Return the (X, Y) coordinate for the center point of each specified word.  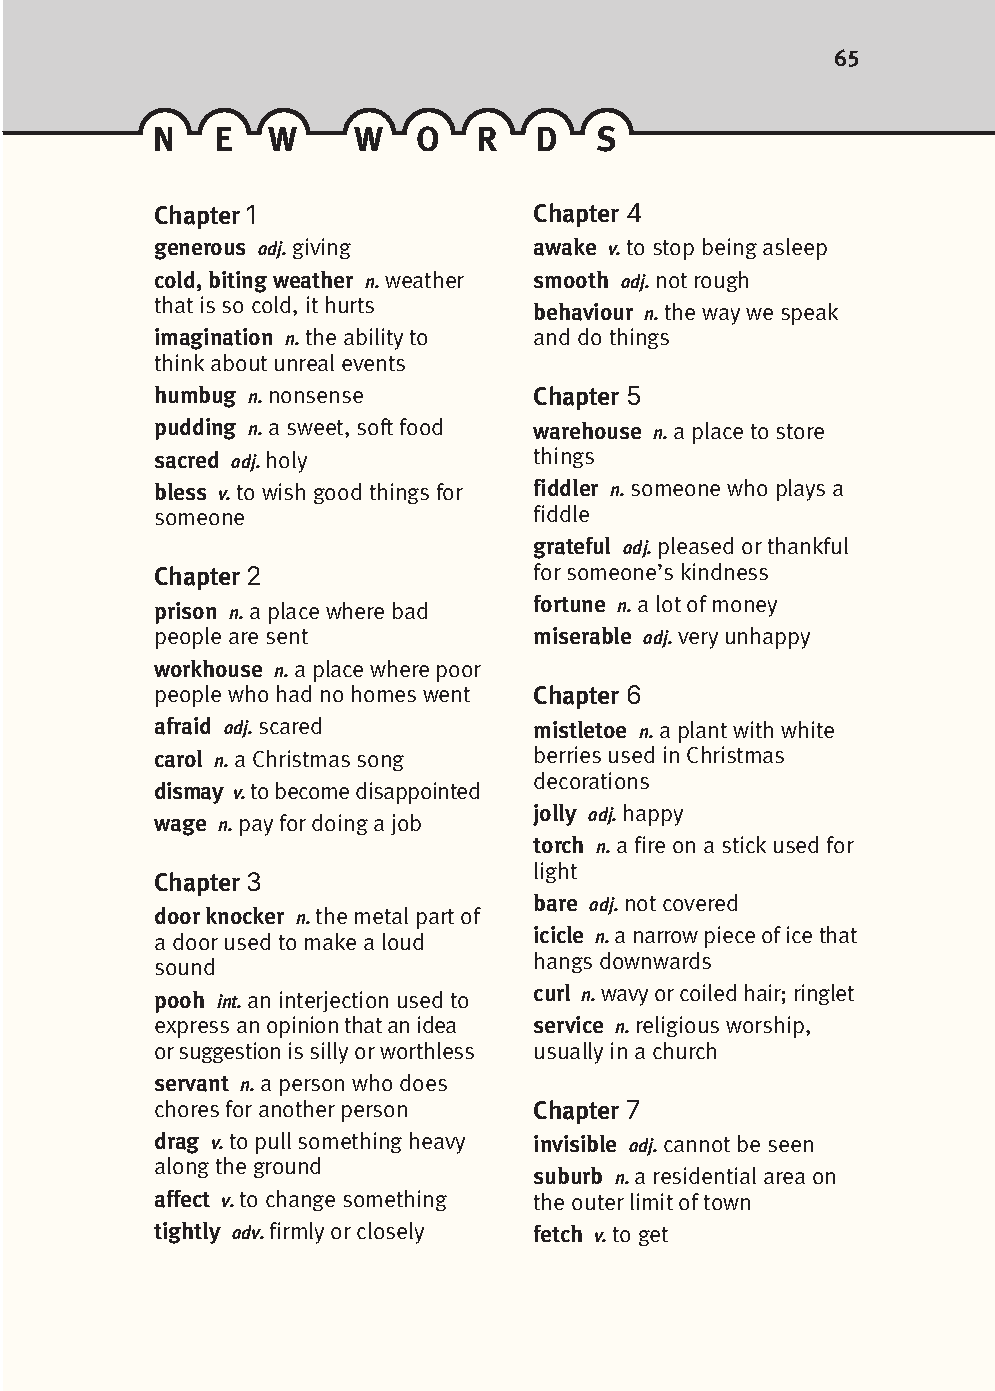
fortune (569, 603)
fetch (558, 1233)
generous (200, 251)
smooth (571, 279)
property (196, 885)
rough (721, 281)
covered (700, 902)
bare (555, 903)
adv (248, 1232)
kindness (725, 571)
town (727, 1202)
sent (287, 636)
